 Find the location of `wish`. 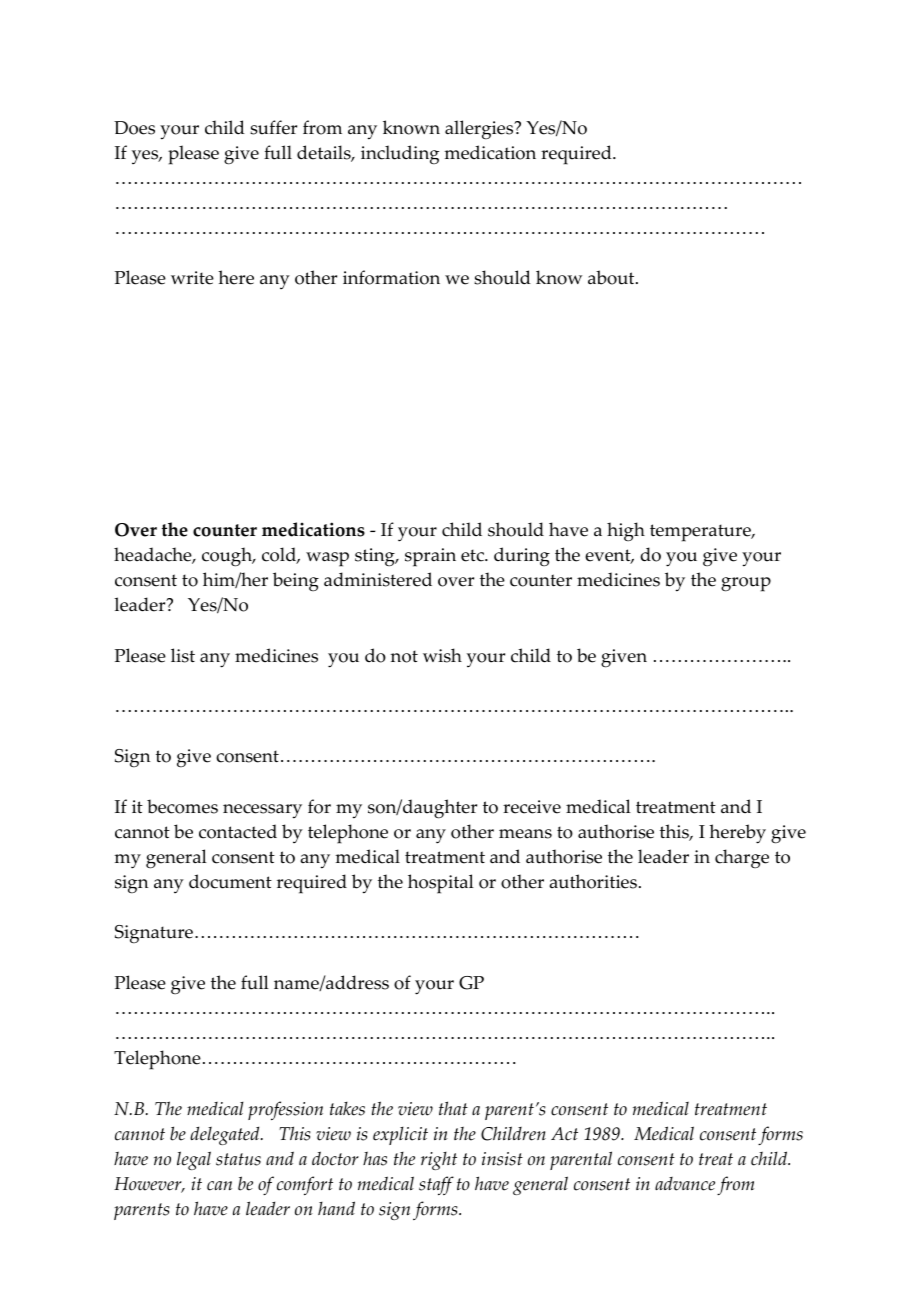

wish is located at coordinates (442, 655).
